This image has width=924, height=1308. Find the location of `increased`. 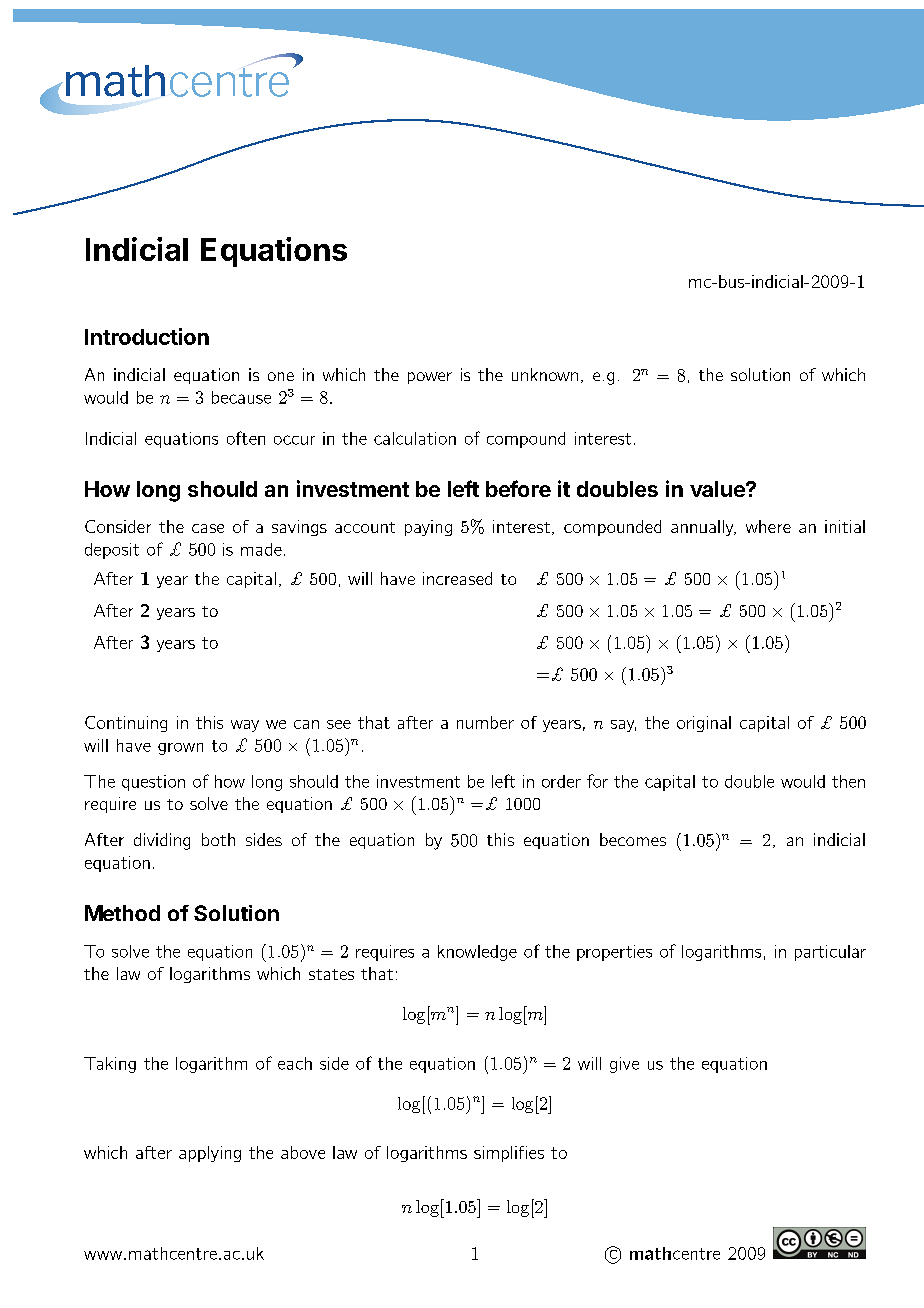

increased is located at coordinates (457, 578).
